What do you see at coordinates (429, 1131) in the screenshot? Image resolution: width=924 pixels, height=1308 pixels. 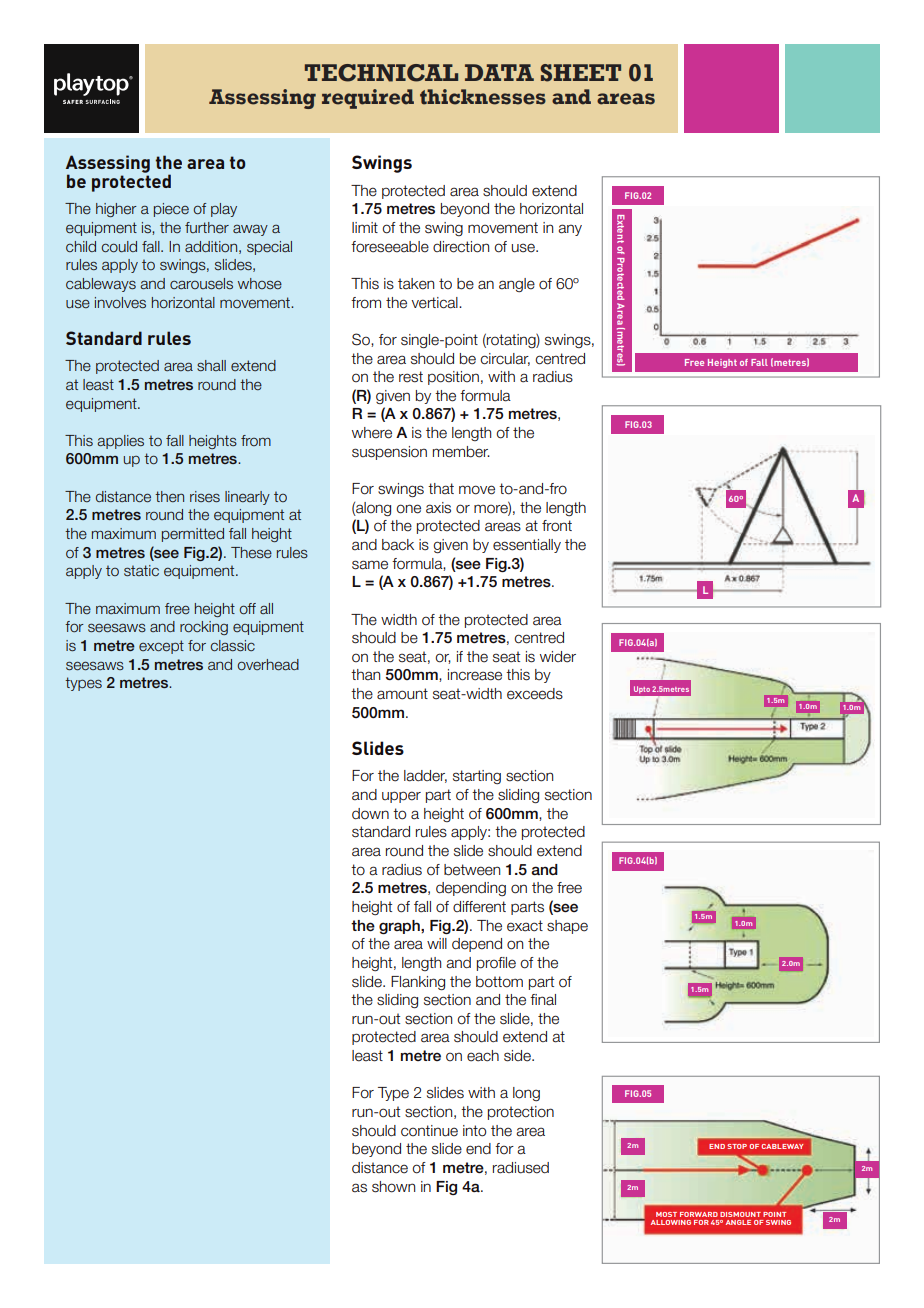 I see `continue` at bounding box center [429, 1131].
